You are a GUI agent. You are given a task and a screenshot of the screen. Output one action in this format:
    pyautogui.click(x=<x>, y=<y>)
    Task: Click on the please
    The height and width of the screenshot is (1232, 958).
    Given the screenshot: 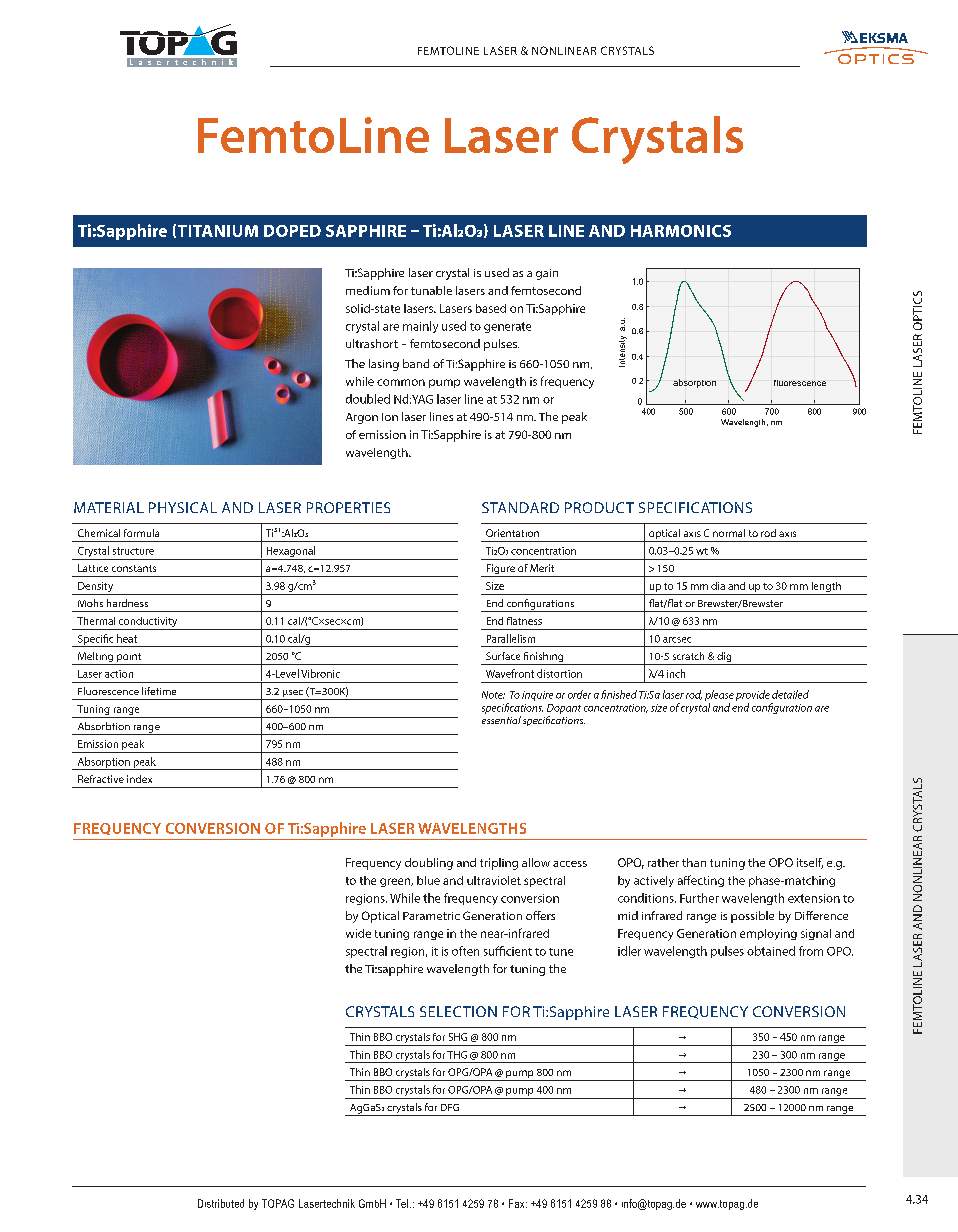 What is the action you would take?
    pyautogui.click(x=719, y=695)
